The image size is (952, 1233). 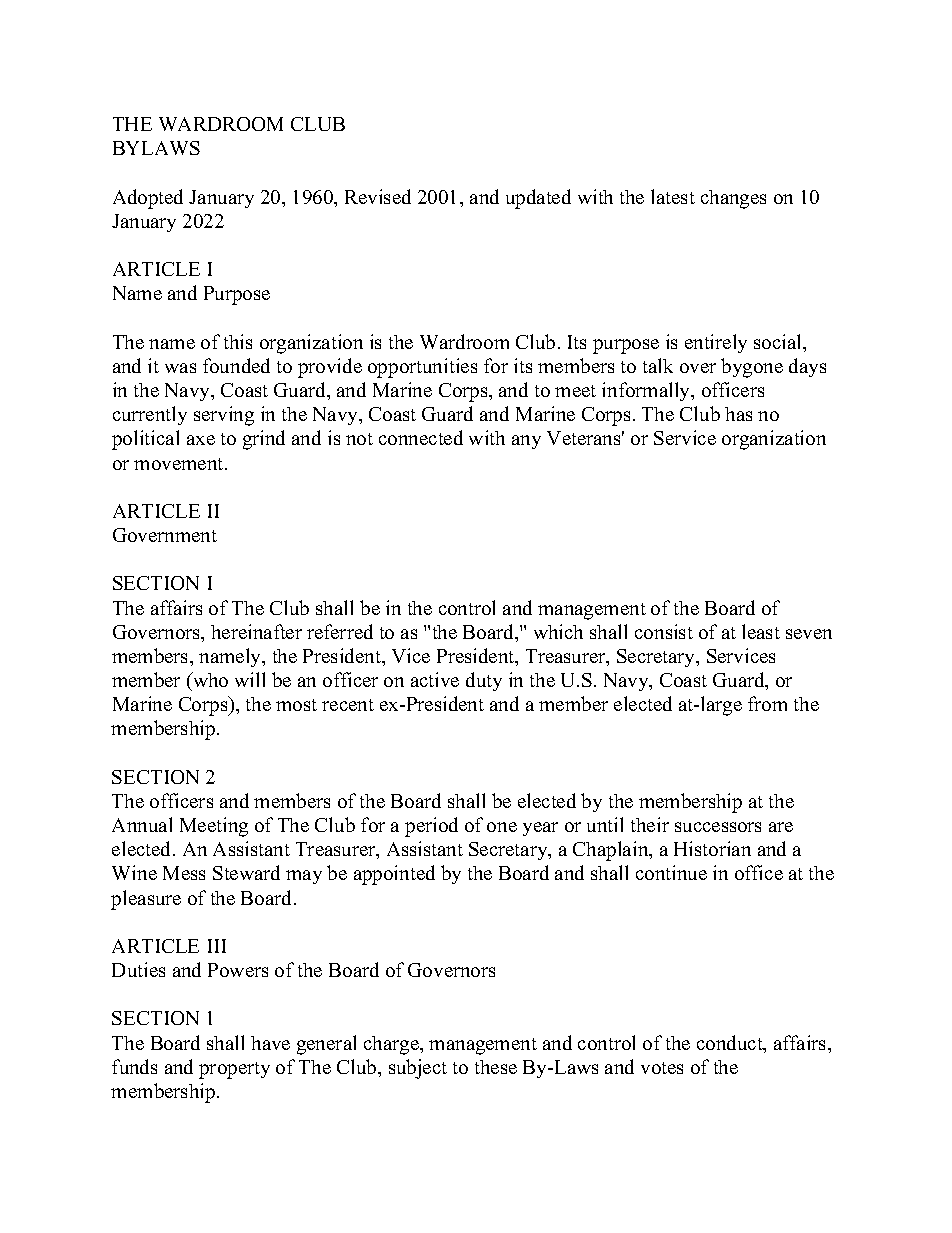 What do you see at coordinates (234, 1070) in the page?
I see `property` at bounding box center [234, 1070].
